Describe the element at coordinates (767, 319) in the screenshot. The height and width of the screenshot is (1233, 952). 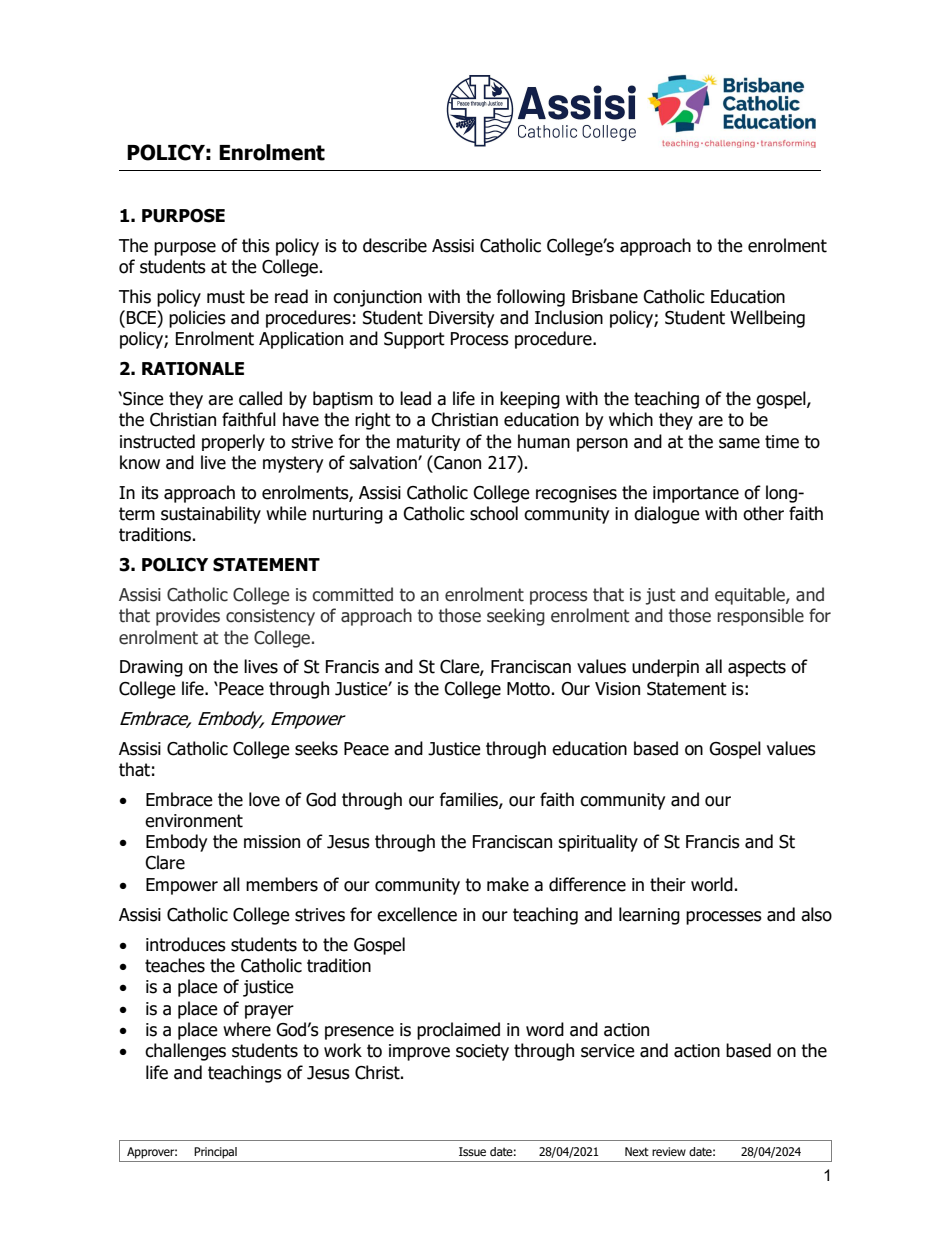
I see `Wellbeing` at that location.
